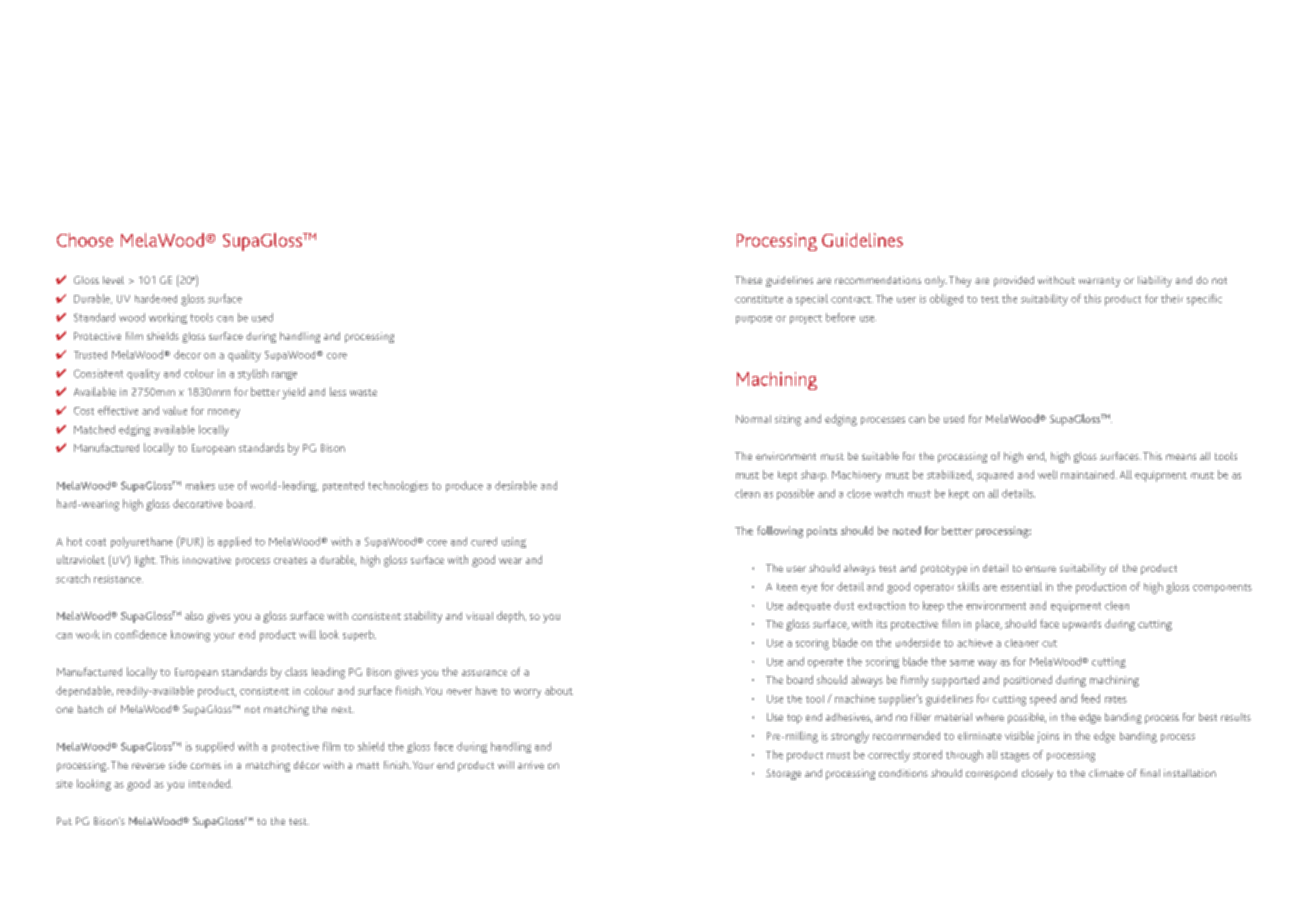 The width and height of the screenshot is (1308, 924). Describe the element at coordinates (210, 783) in the screenshot. I see `intended` at that location.
